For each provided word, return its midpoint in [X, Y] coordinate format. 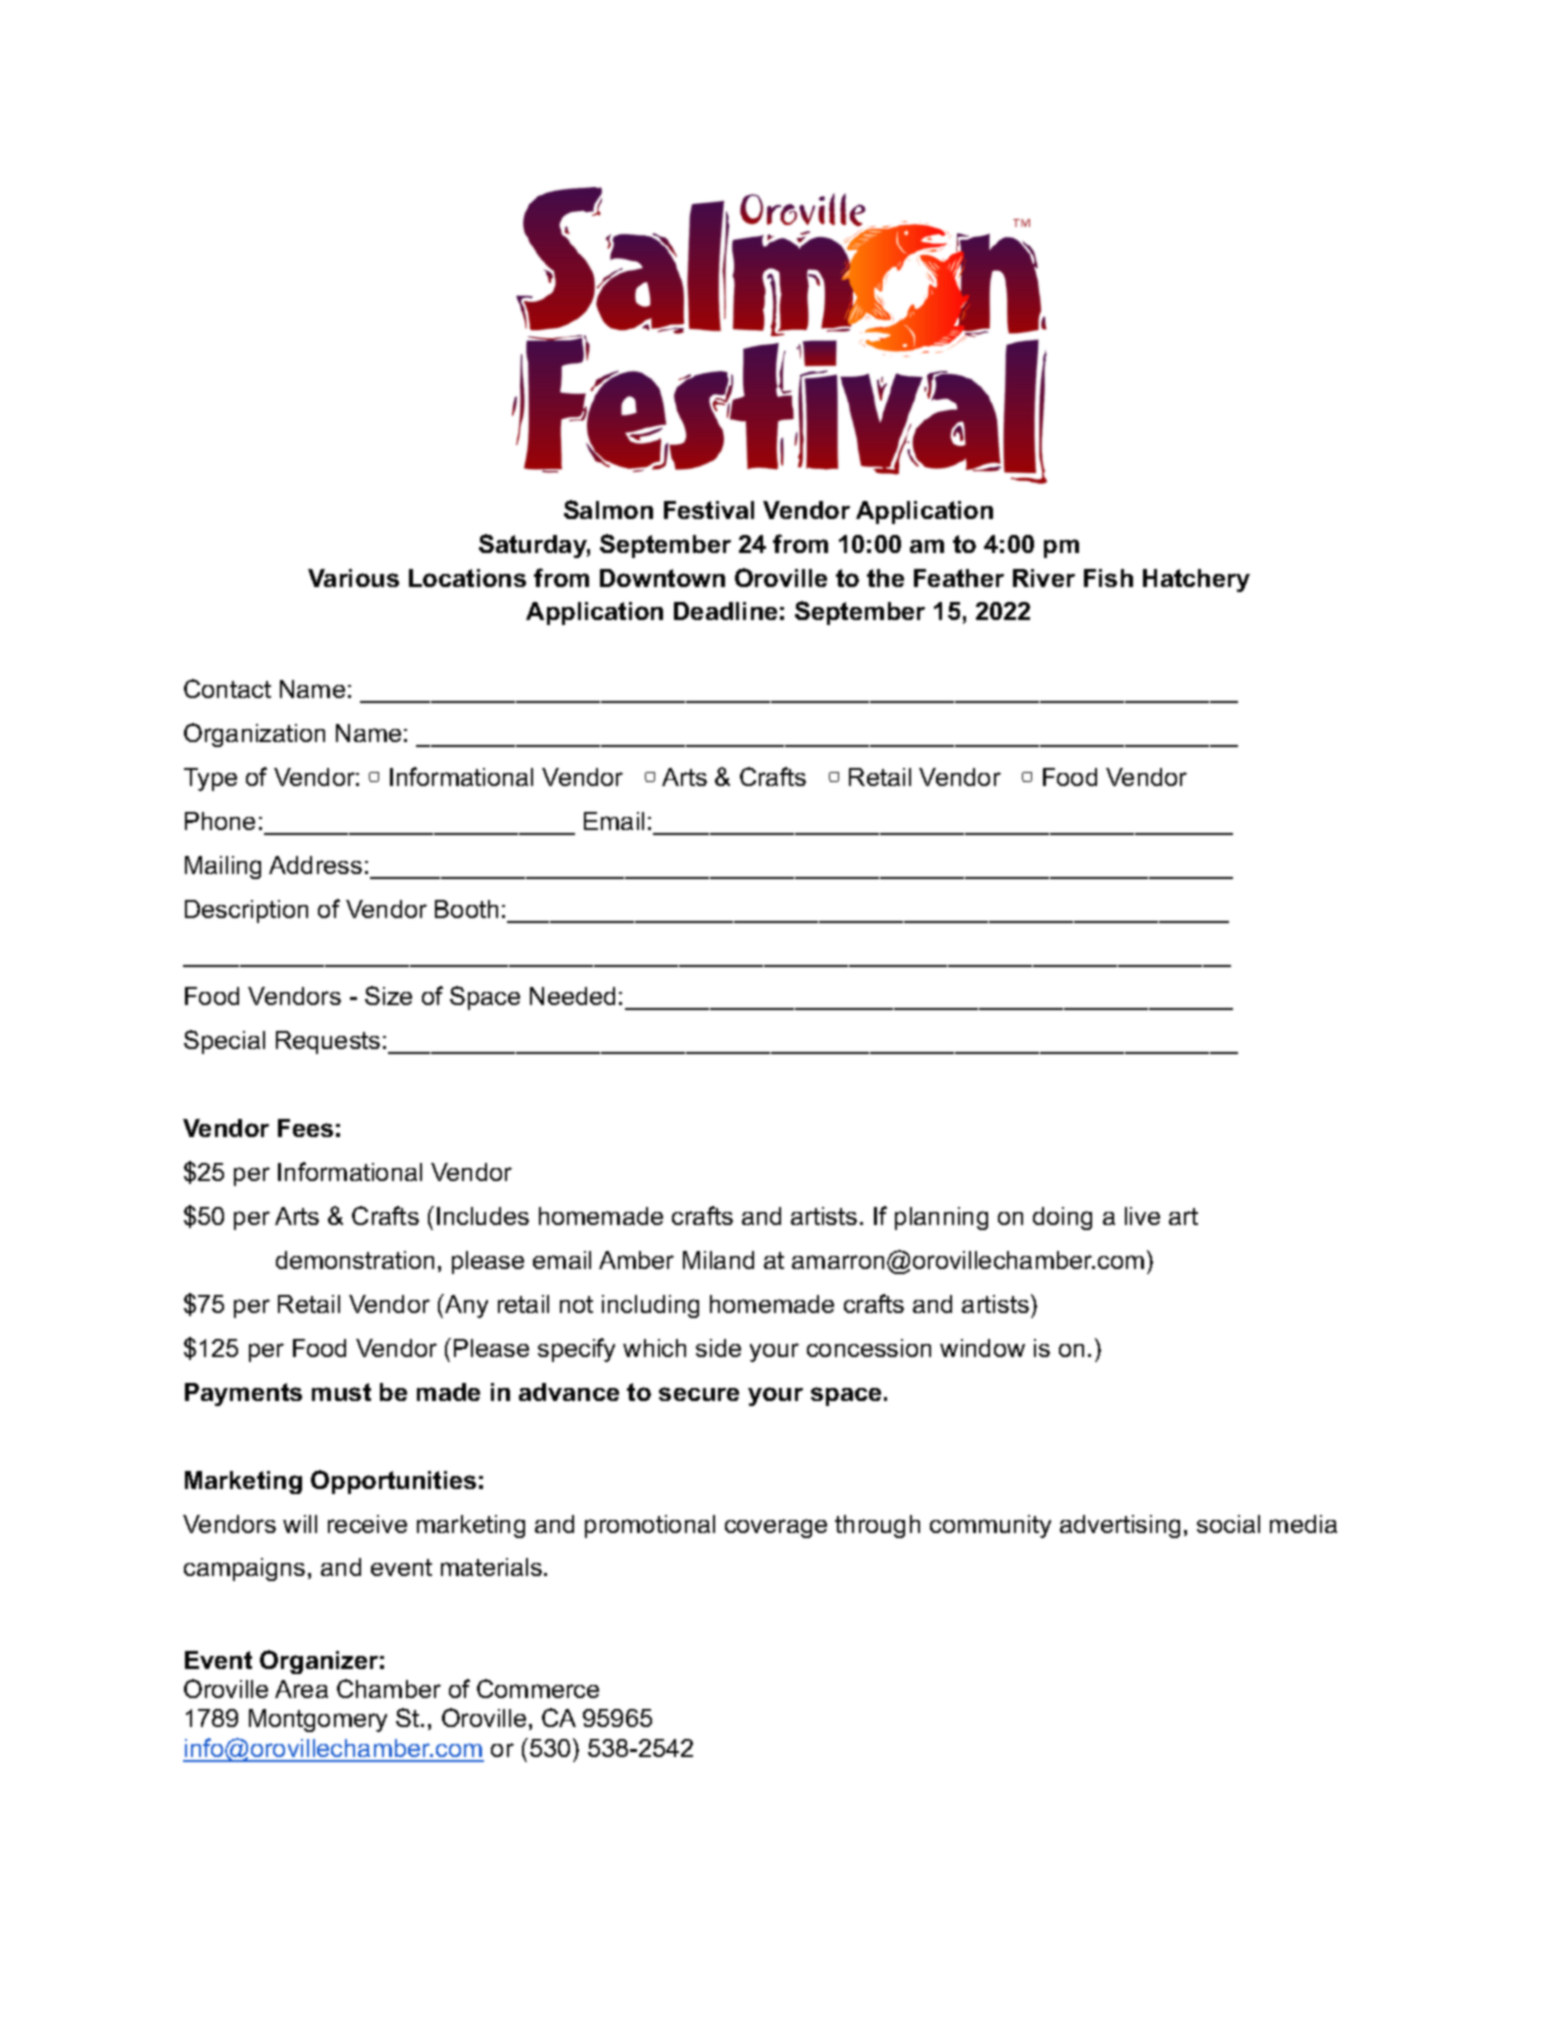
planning [941, 1218]
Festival [709, 510]
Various [353, 578]
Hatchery [1196, 580]
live [1142, 1216]
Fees [305, 1128]
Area [301, 1689]
